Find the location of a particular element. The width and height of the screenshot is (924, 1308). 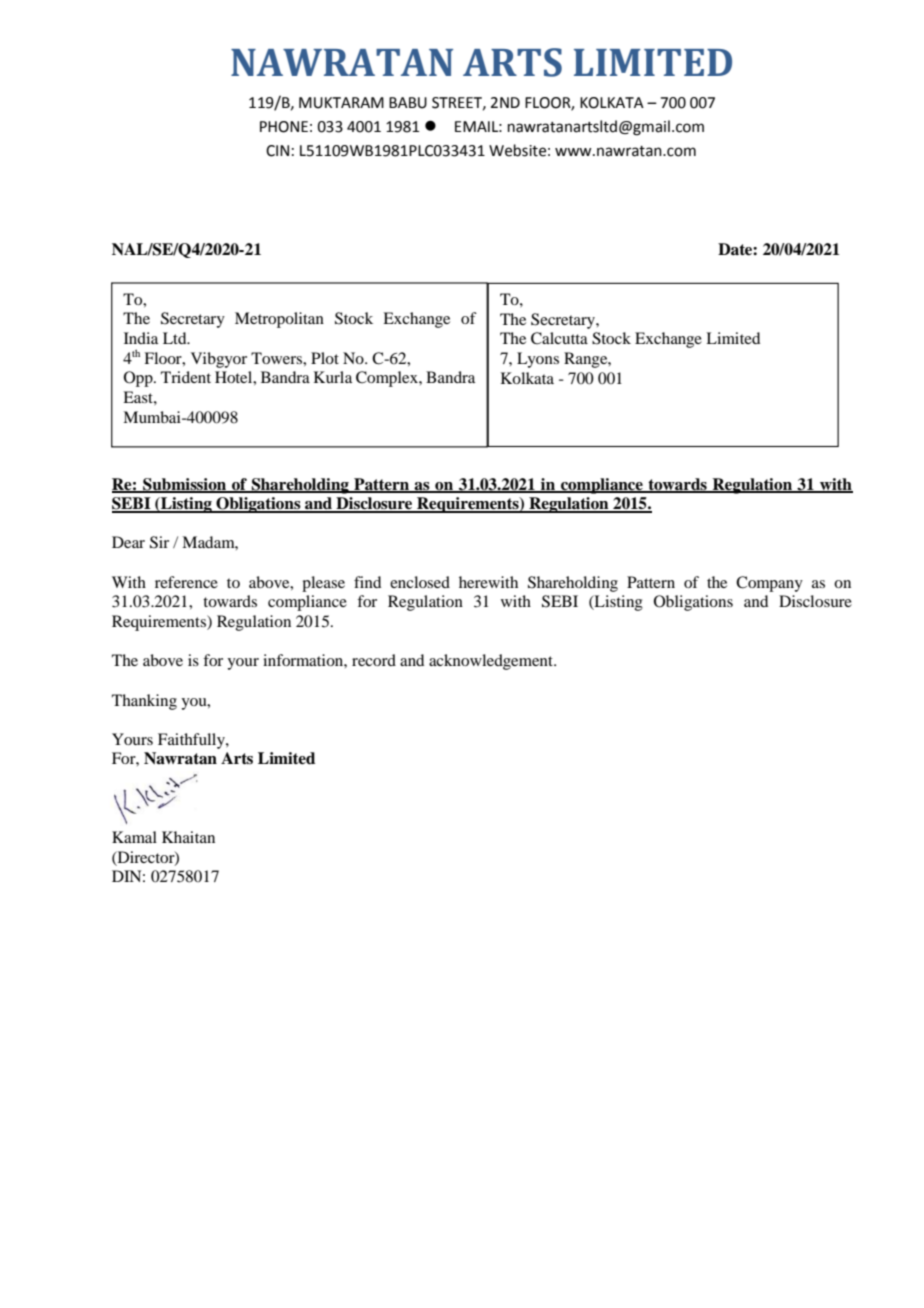

find is located at coordinates (367, 582).
